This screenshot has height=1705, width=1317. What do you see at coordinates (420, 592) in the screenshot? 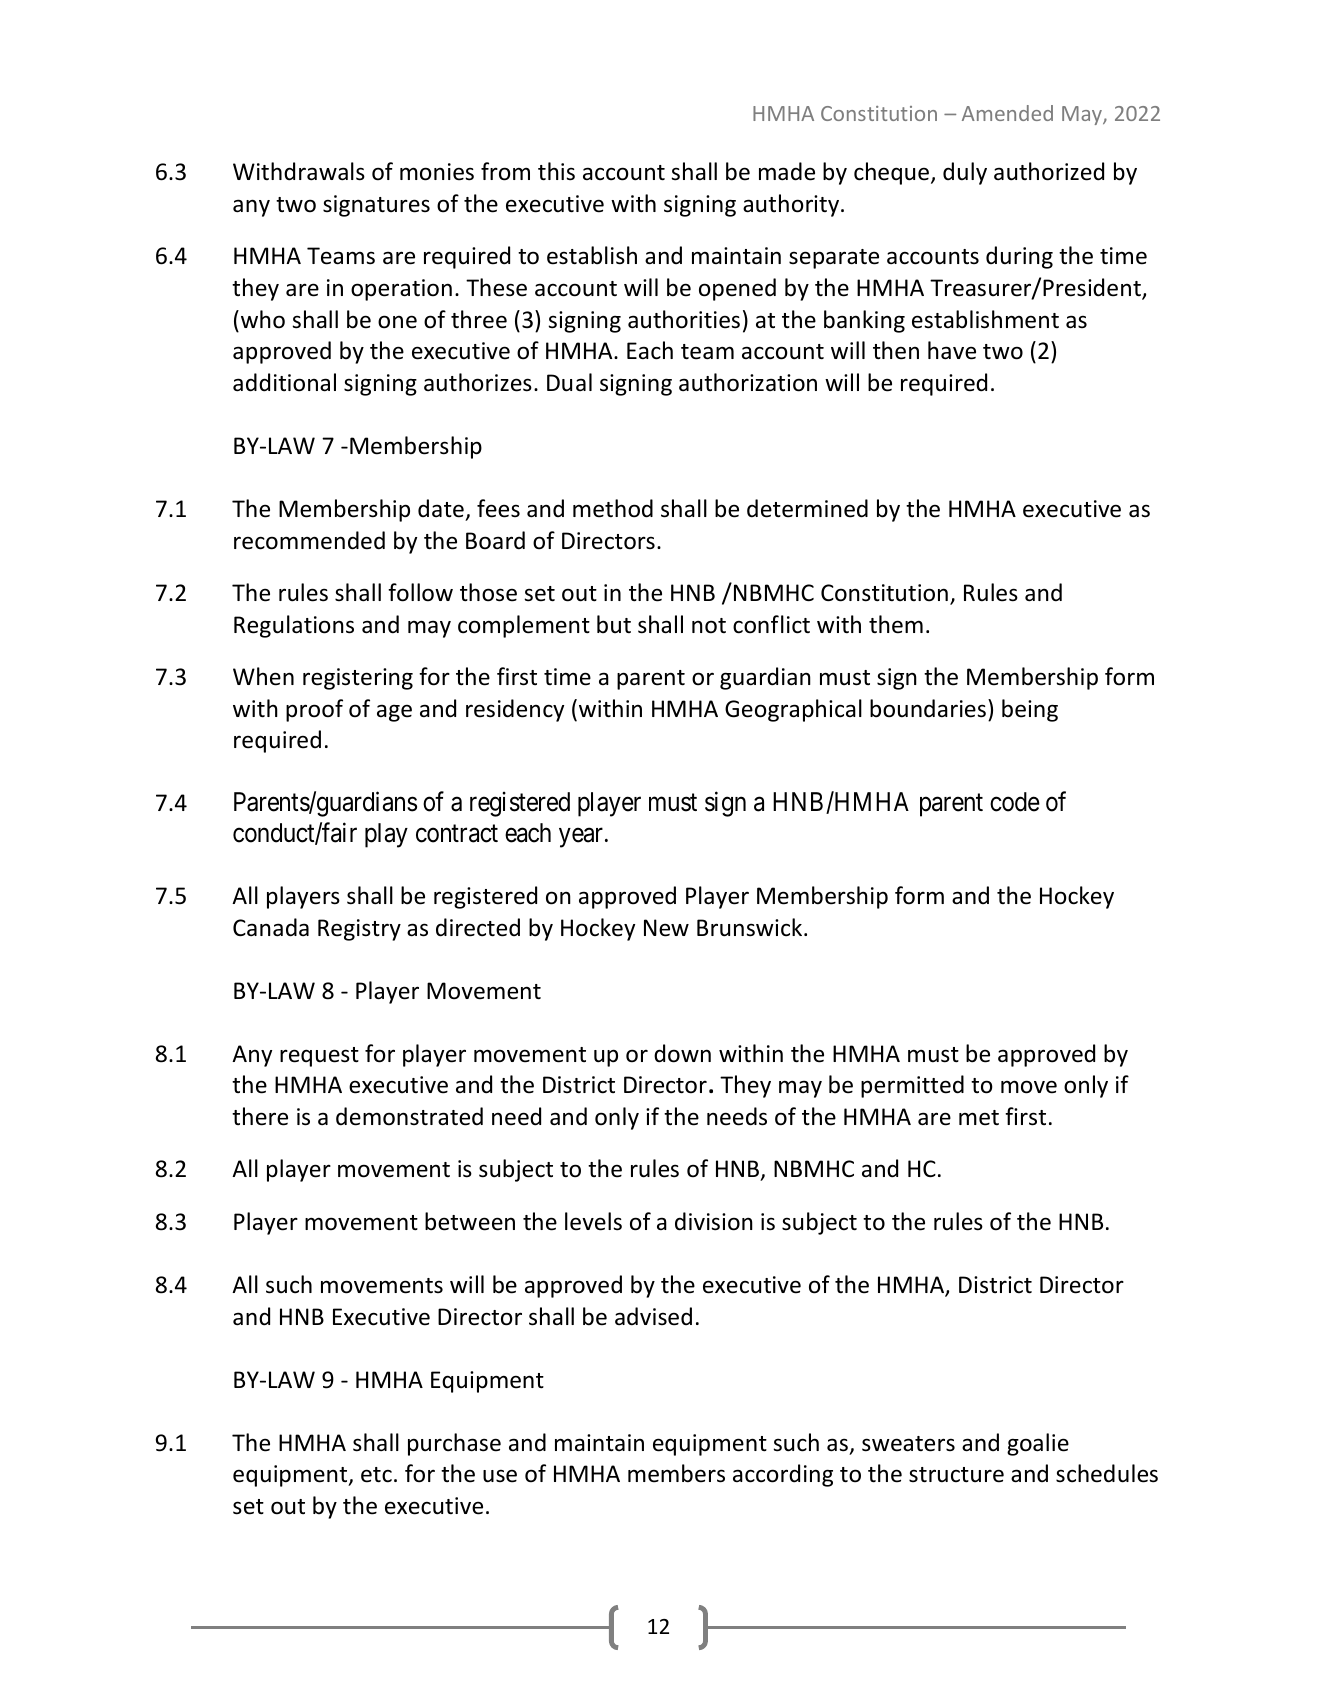
I see `follow` at bounding box center [420, 592].
